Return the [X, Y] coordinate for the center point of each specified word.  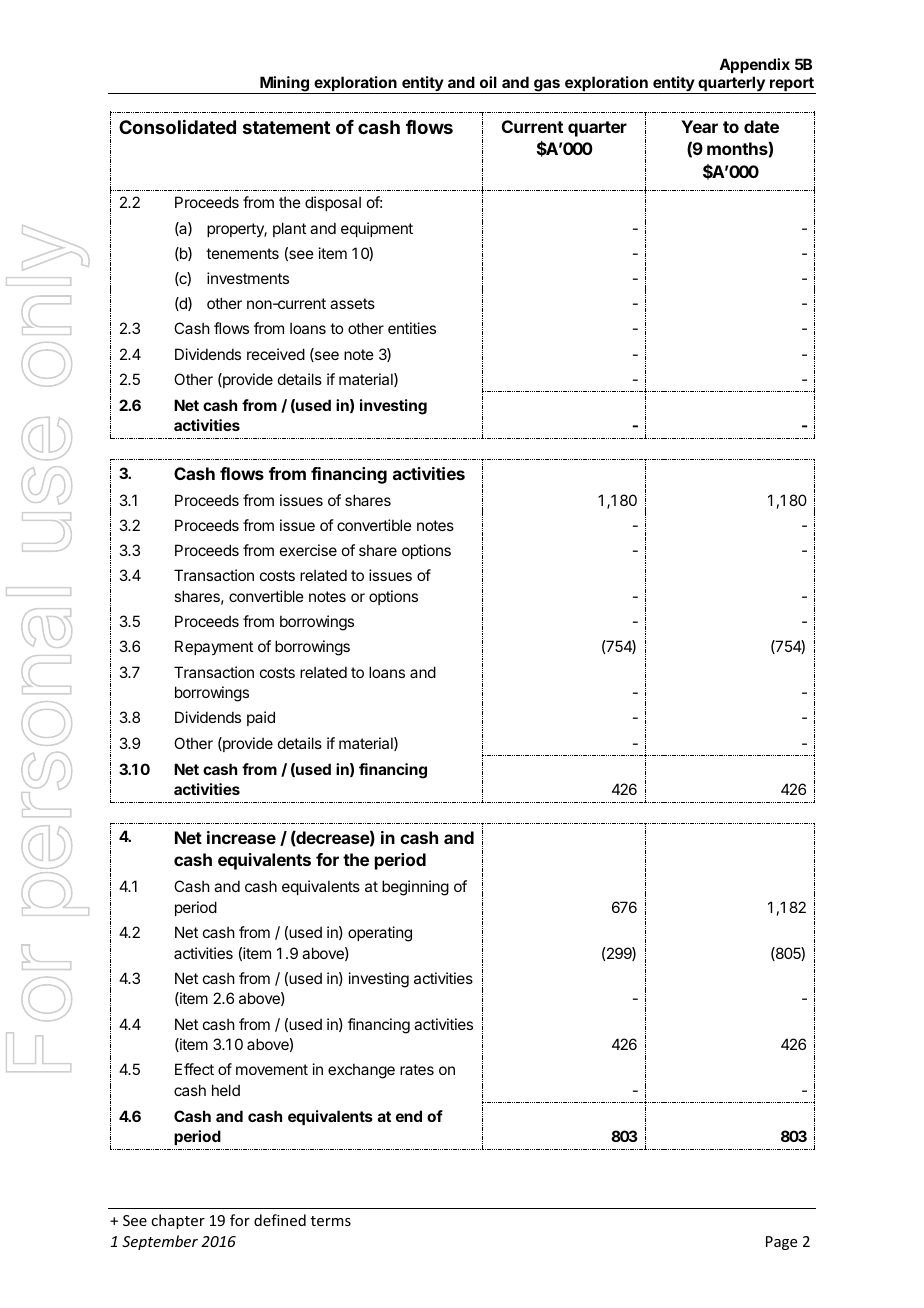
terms [331, 1221]
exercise [308, 550]
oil [488, 82]
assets [352, 303]
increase [241, 837]
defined [280, 1220]
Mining [284, 85]
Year [699, 126]
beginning [415, 888]
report [792, 85]
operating [380, 934]
